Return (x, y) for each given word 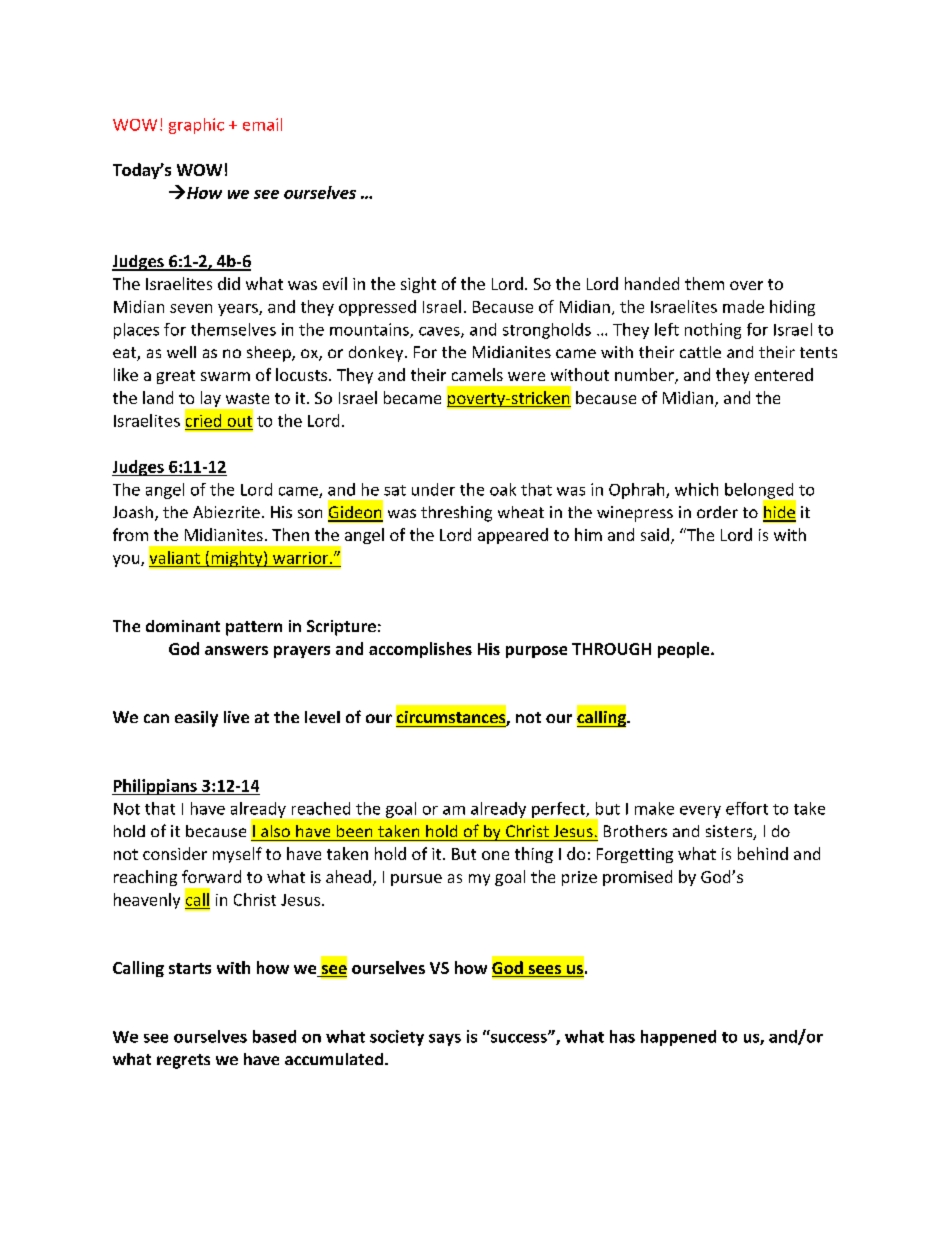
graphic (196, 126)
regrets (183, 1061)
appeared (513, 536)
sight (418, 285)
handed (652, 283)
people (685, 650)
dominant (183, 626)
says (445, 1040)
